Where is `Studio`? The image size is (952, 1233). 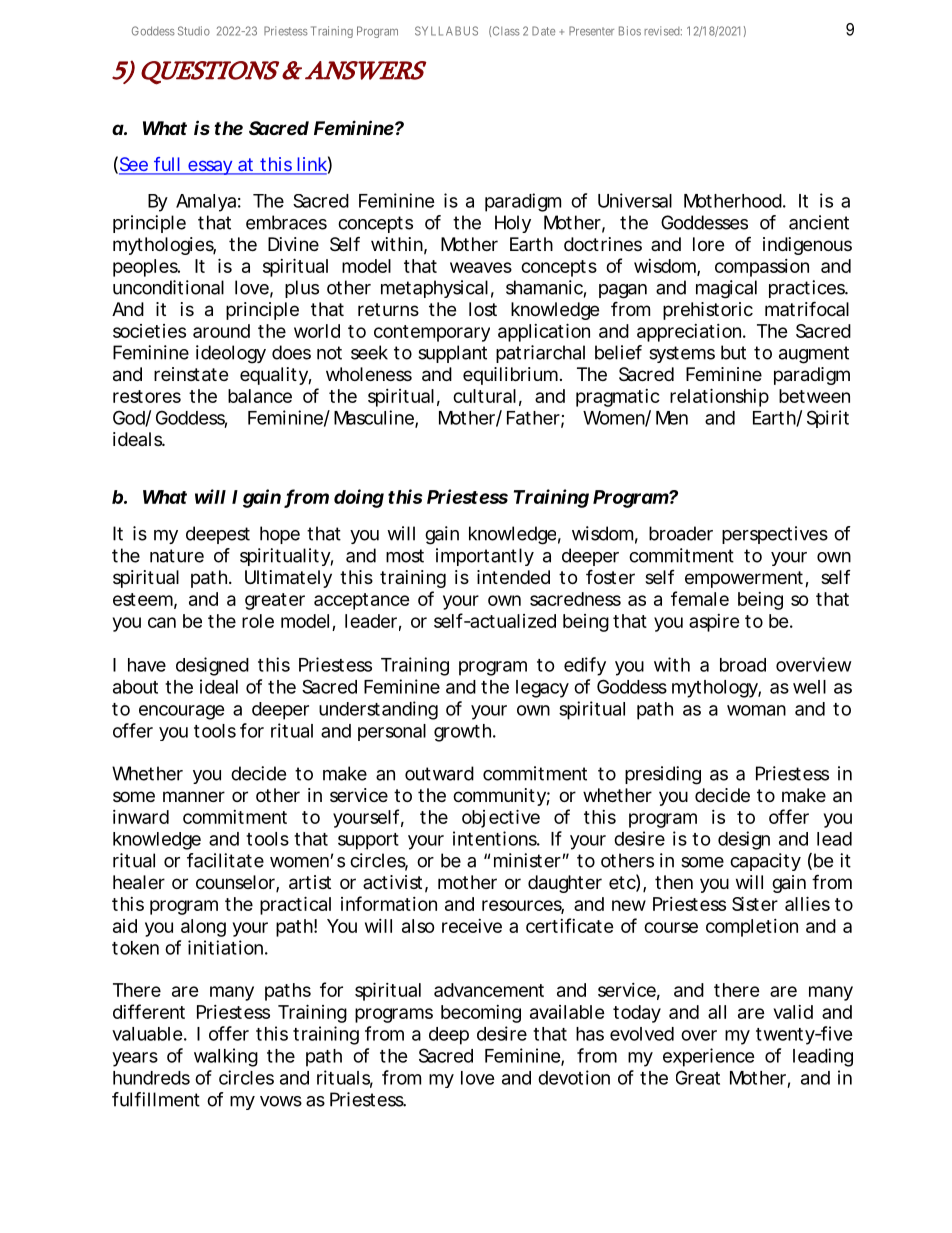
Studio is located at coordinates (194, 31).
